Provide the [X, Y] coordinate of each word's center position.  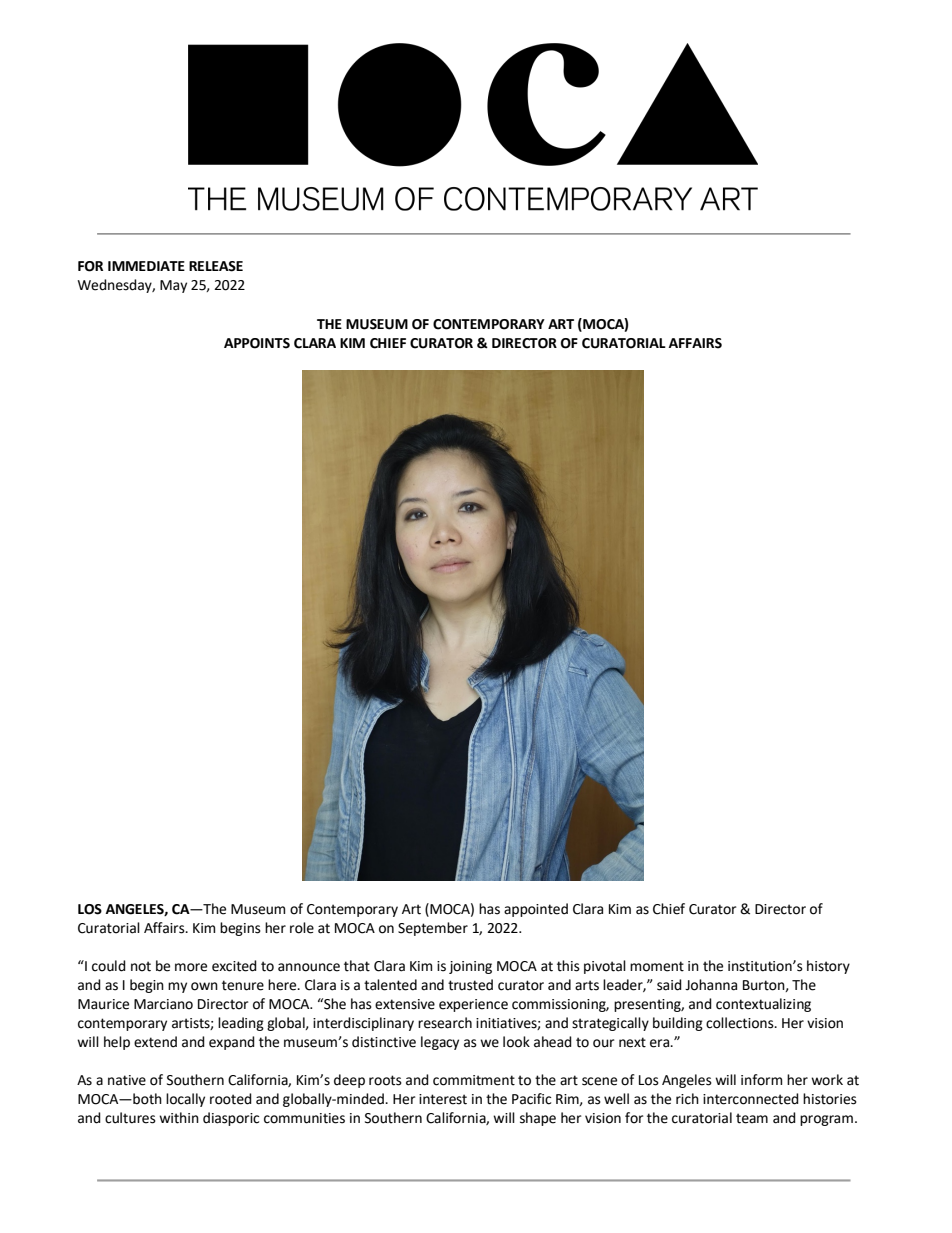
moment [657, 966]
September [433, 929]
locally [185, 1100]
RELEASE [216, 266]
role [302, 928]
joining [470, 967]
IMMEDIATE [146, 266]
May [173, 286]
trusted [470, 985]
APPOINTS [257, 343]
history [828, 967]
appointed [536, 910]
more [191, 967]
